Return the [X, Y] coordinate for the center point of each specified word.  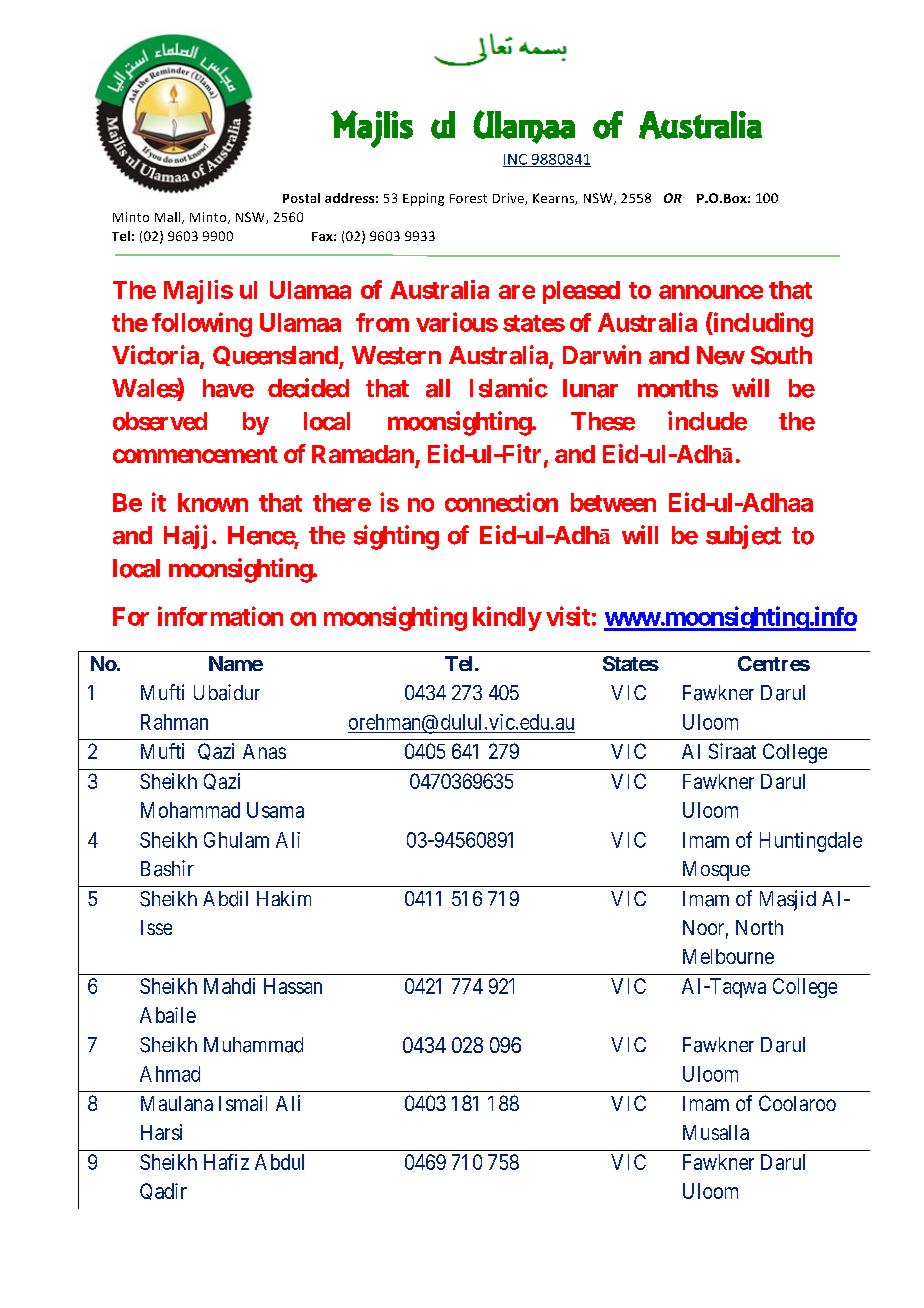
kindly [507, 618]
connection [501, 502]
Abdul [279, 1162]
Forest [468, 198]
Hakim [284, 898]
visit [568, 616]
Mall [169, 218]
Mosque [716, 871]
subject [743, 537]
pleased [581, 292]
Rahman [174, 722]
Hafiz [226, 1162]
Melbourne [728, 956]
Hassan [293, 986]
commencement [195, 454]
